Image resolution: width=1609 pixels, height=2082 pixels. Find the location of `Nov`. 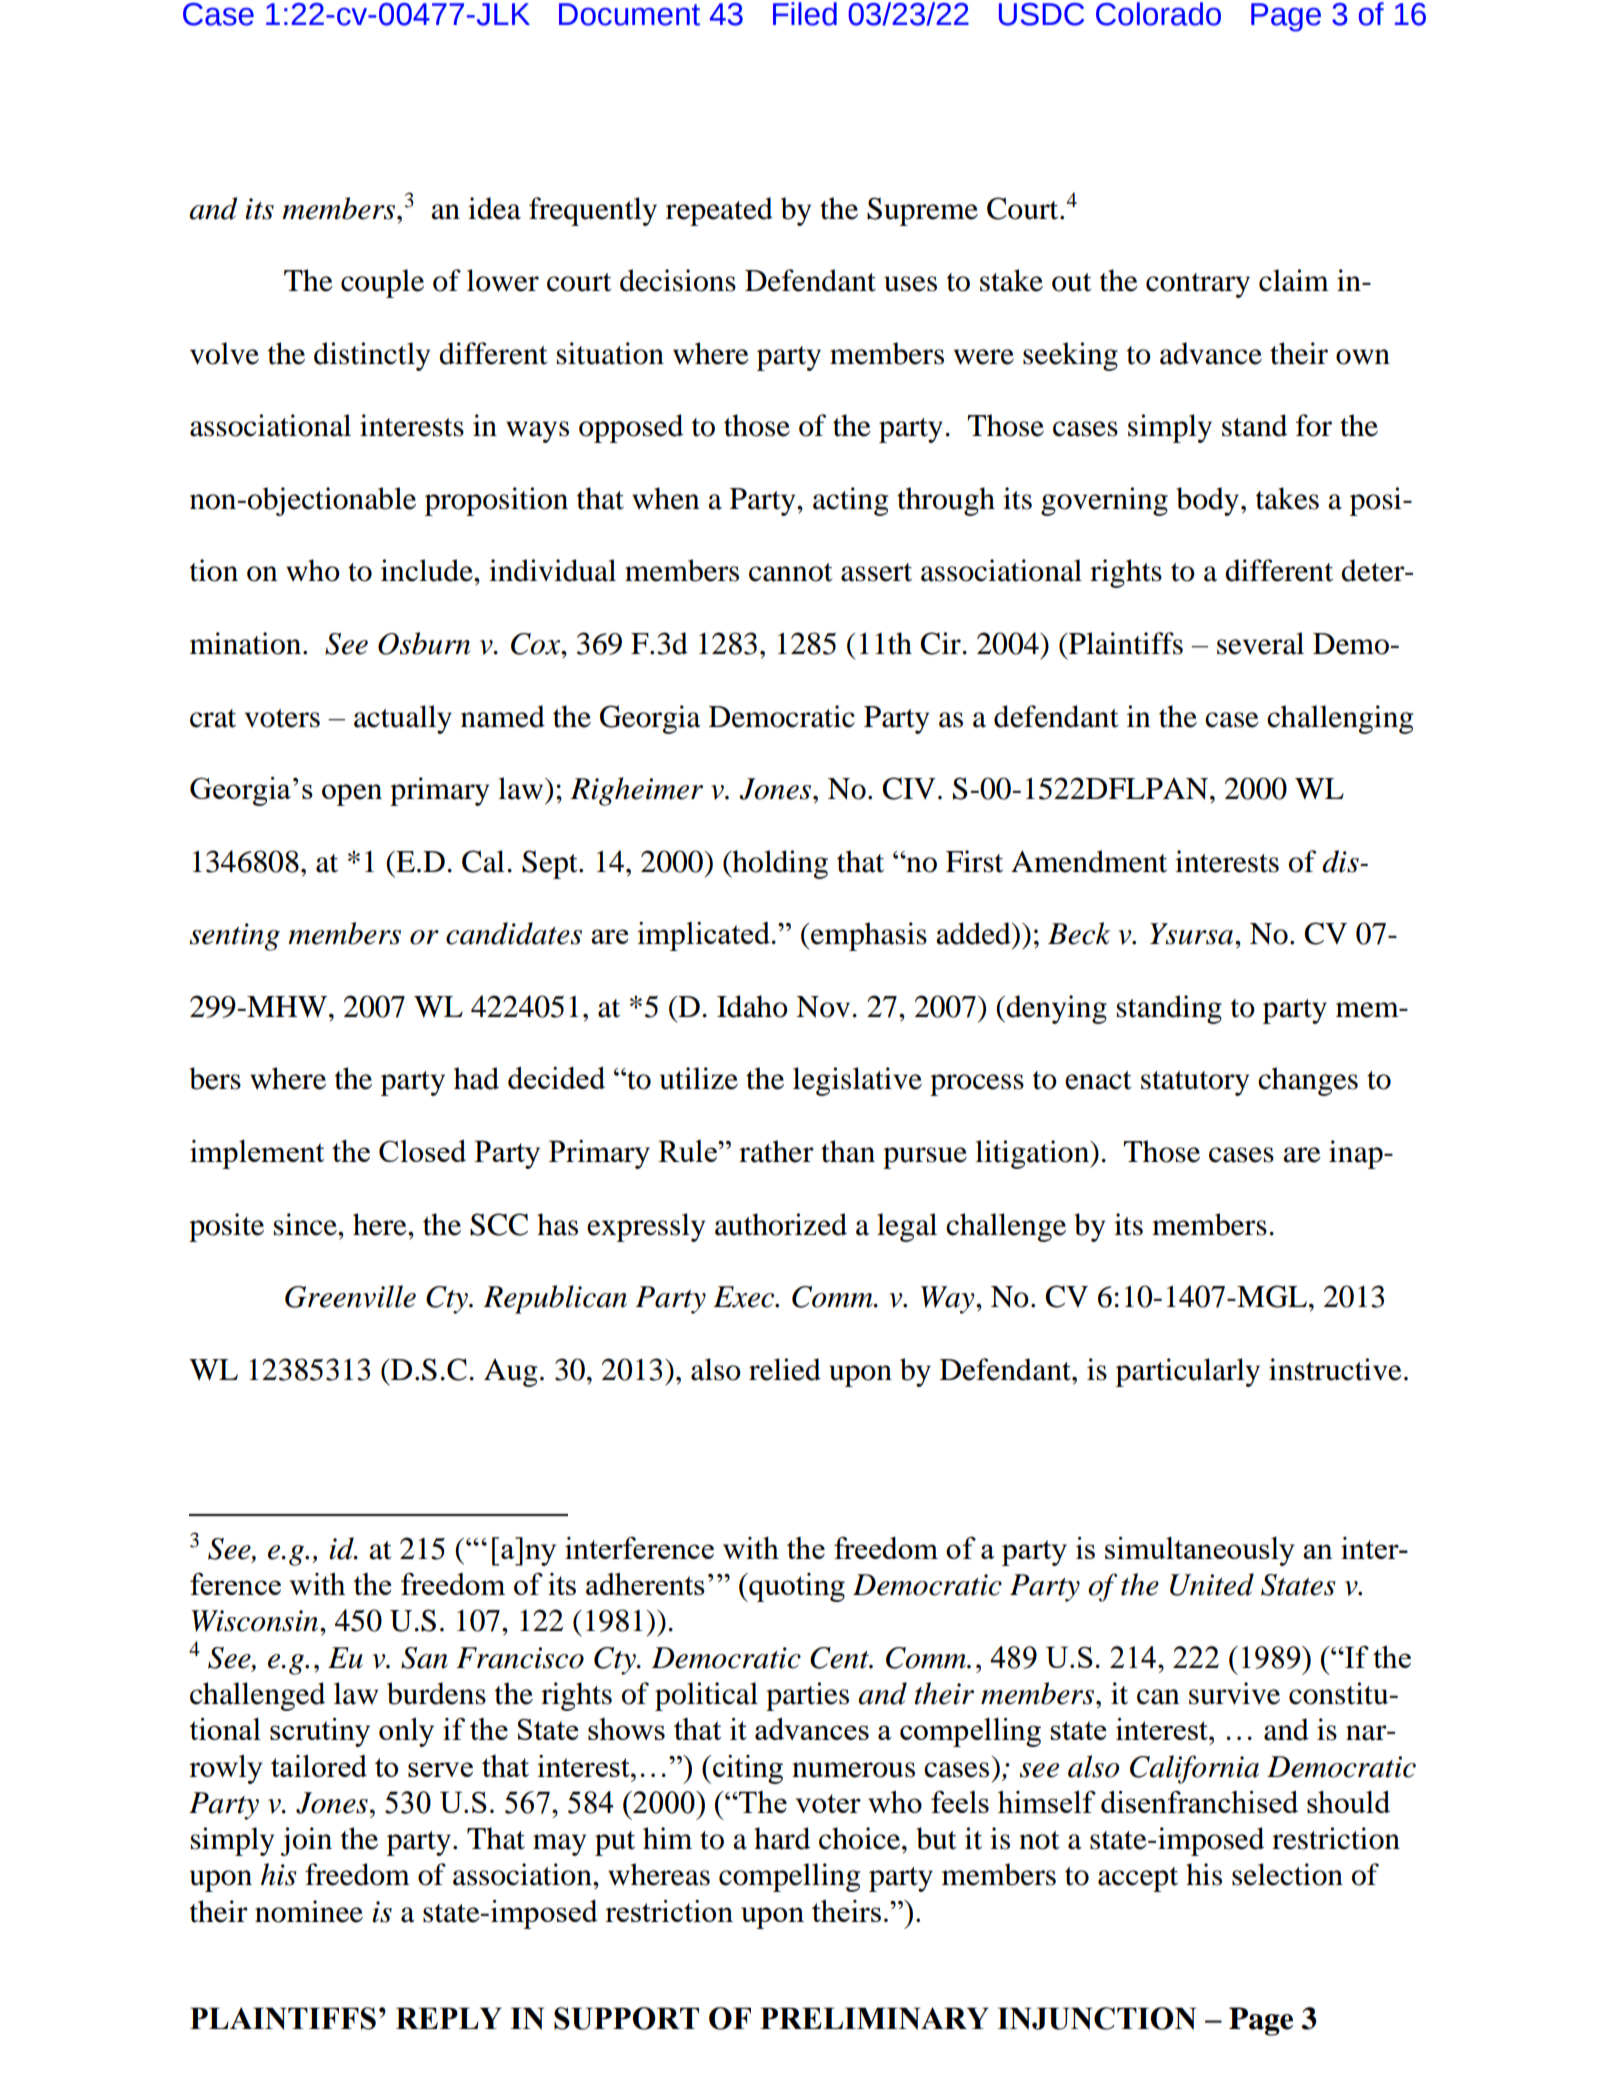

Nov is located at coordinates (824, 1007).
